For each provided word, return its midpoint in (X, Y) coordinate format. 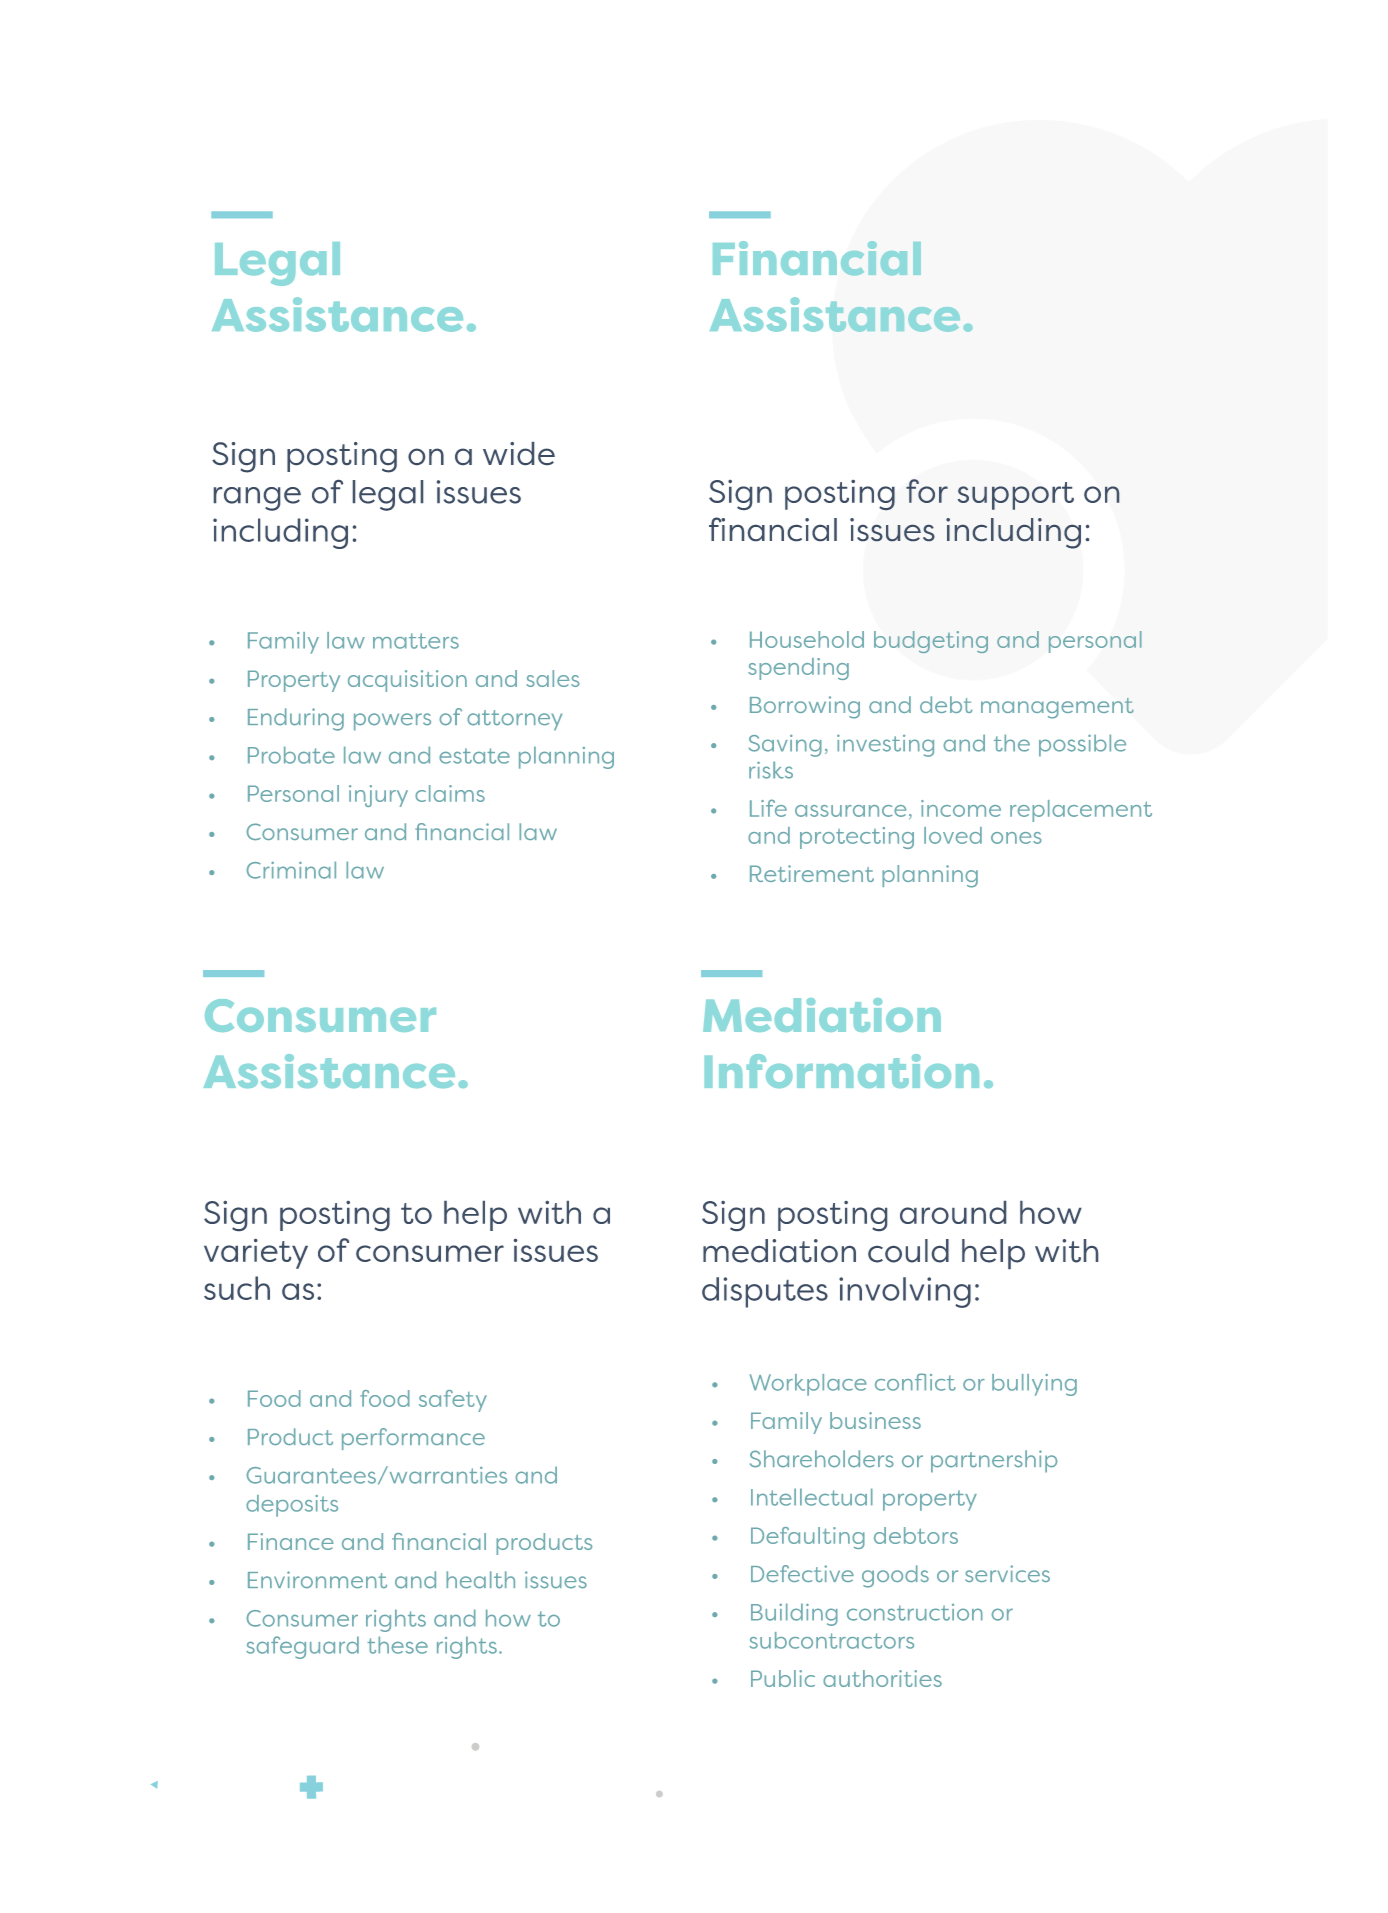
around (953, 1212)
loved (953, 835)
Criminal (291, 870)
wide (519, 453)
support (1016, 496)
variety (256, 1254)
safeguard (302, 1647)
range (257, 499)
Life (768, 808)
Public (783, 1678)
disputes (765, 1292)
